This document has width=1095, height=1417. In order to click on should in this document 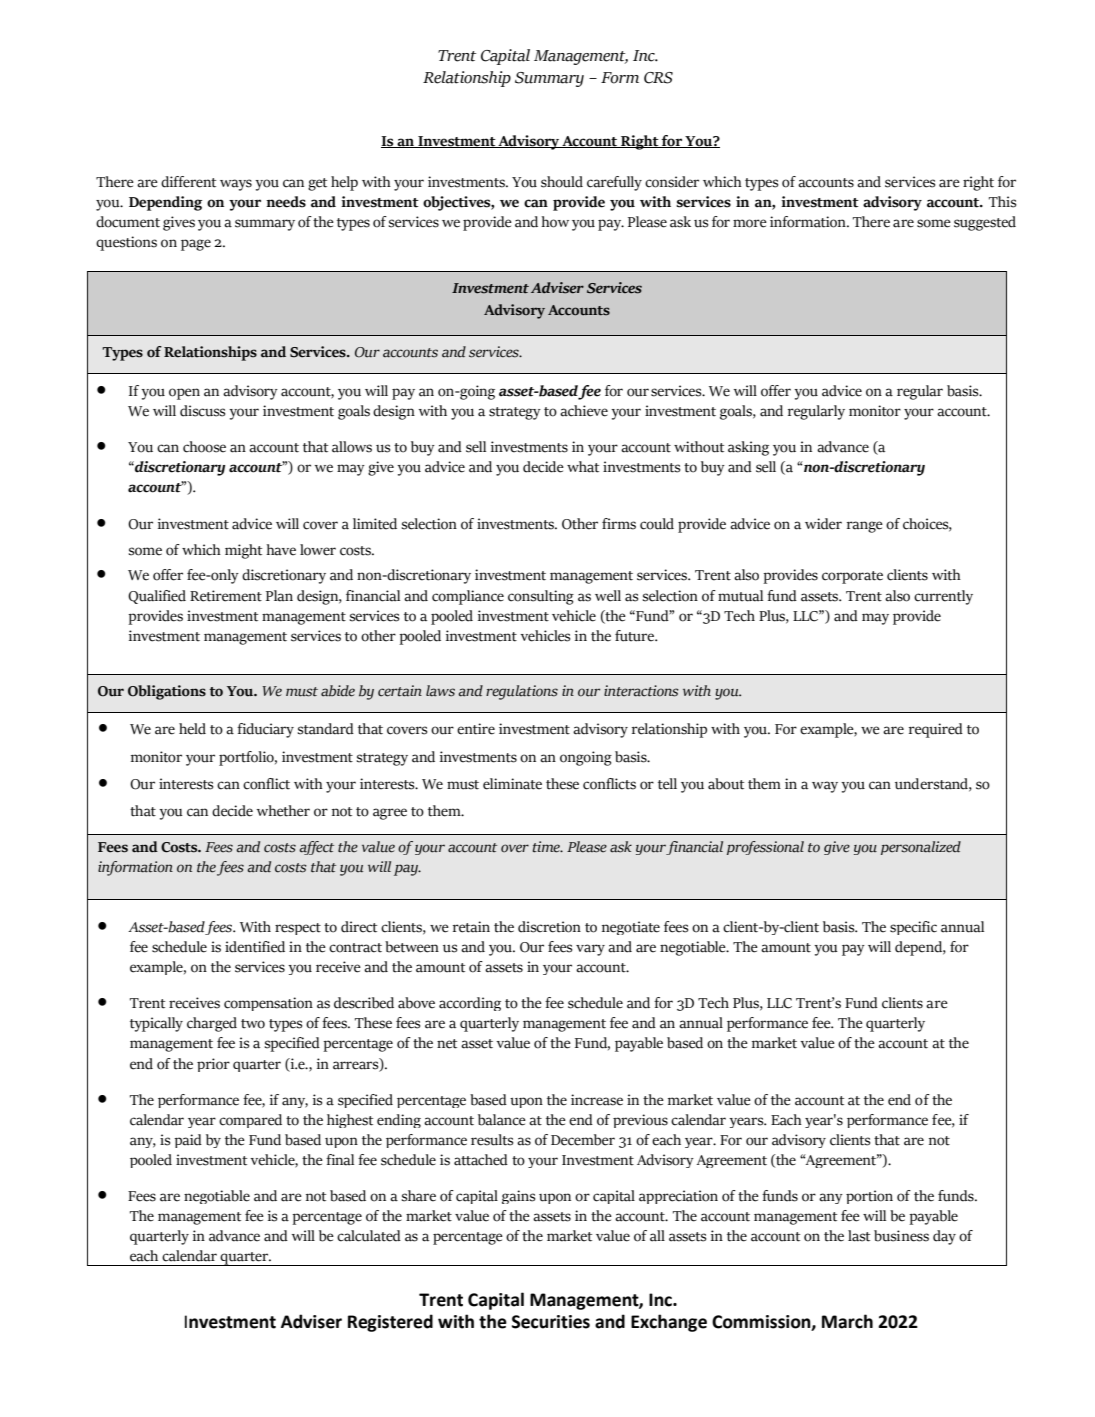, I will do `click(562, 182)`.
